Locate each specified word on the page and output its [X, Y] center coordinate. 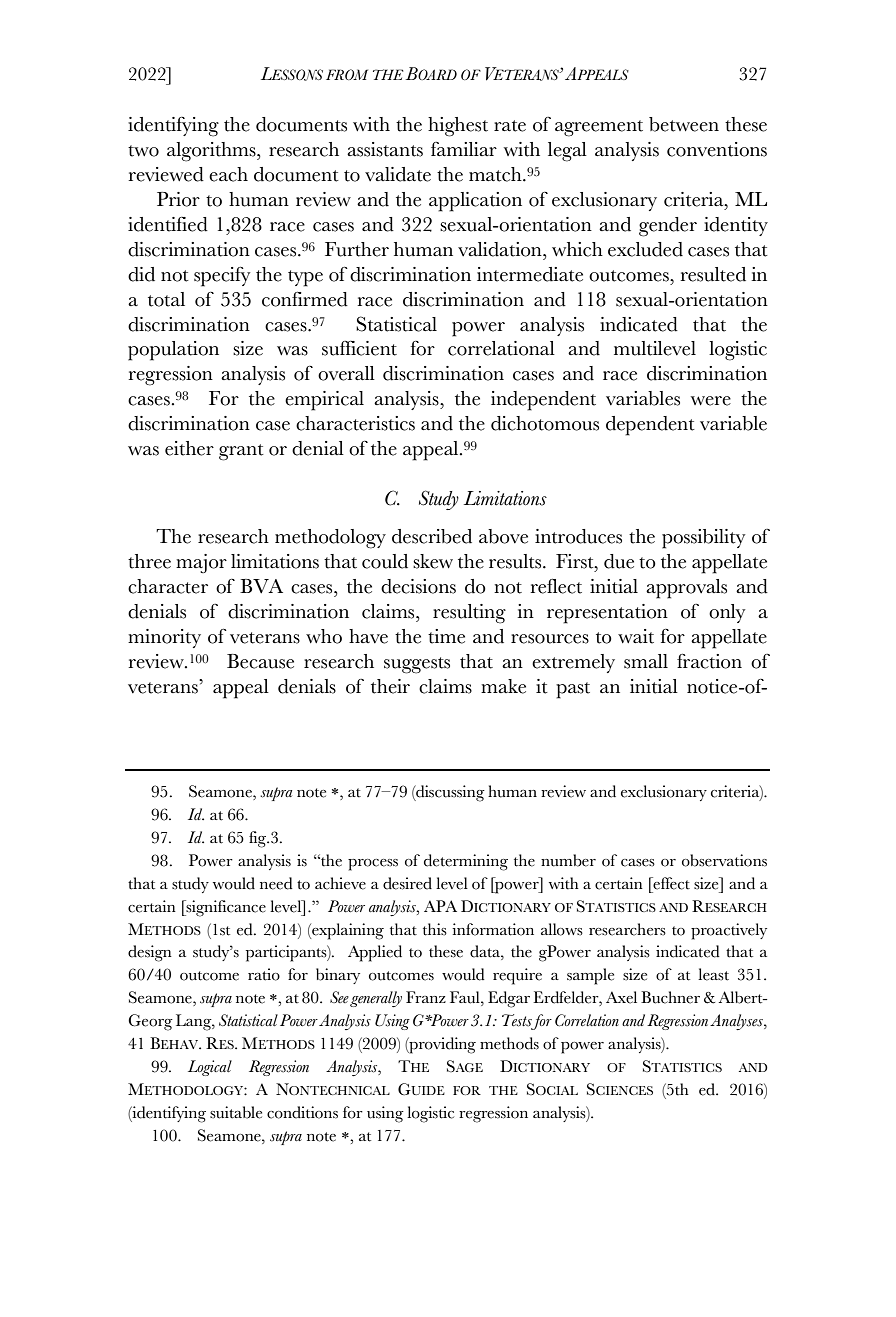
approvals [686, 589]
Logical [210, 1068]
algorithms [212, 152]
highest [458, 127]
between [684, 124]
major [201, 563]
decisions [418, 586]
